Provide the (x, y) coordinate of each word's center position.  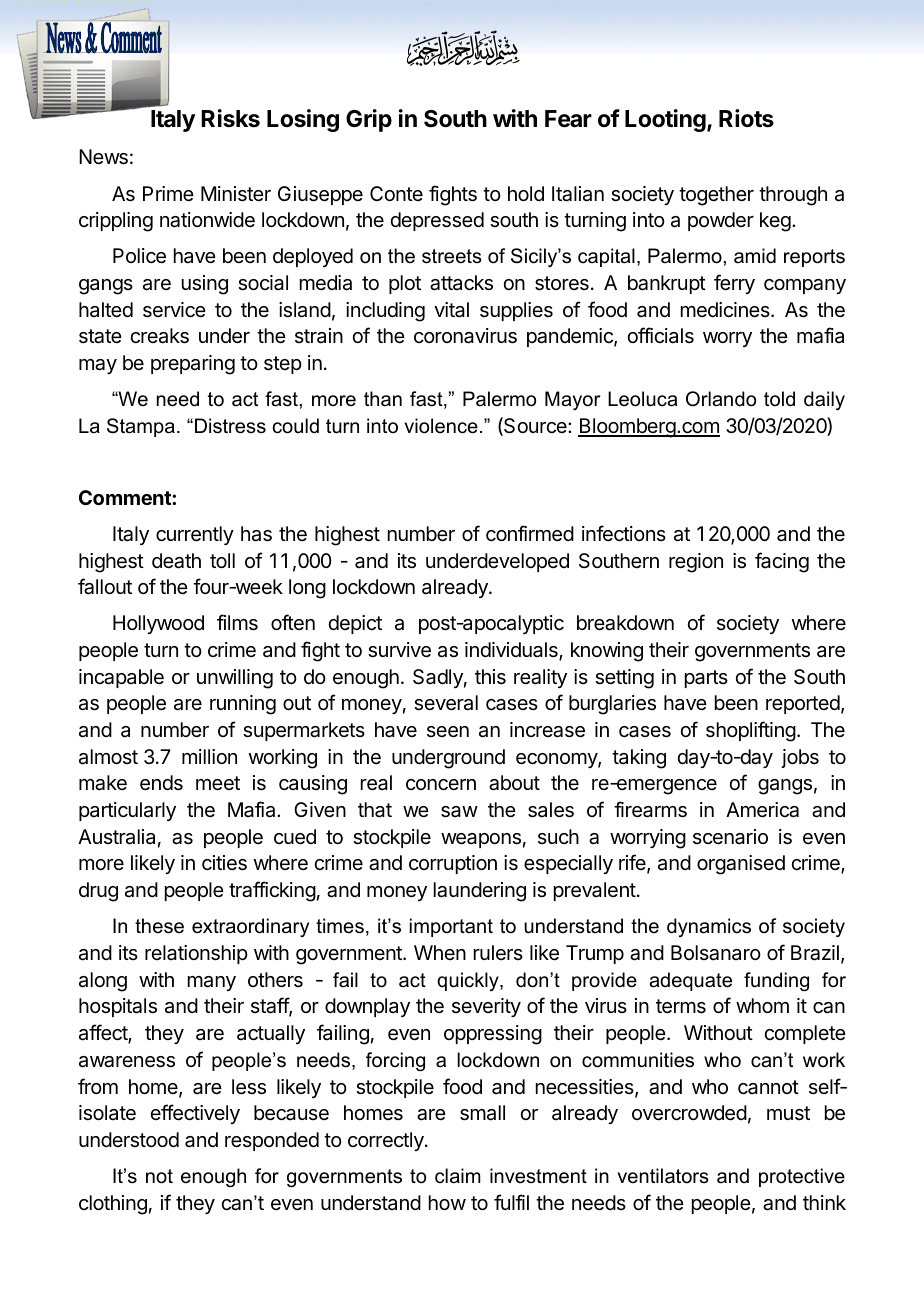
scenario (730, 837)
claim (458, 1176)
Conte (396, 193)
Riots (746, 118)
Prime (168, 193)
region (696, 563)
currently (195, 535)
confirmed (530, 533)
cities (224, 863)
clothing (113, 1205)
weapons (481, 840)
